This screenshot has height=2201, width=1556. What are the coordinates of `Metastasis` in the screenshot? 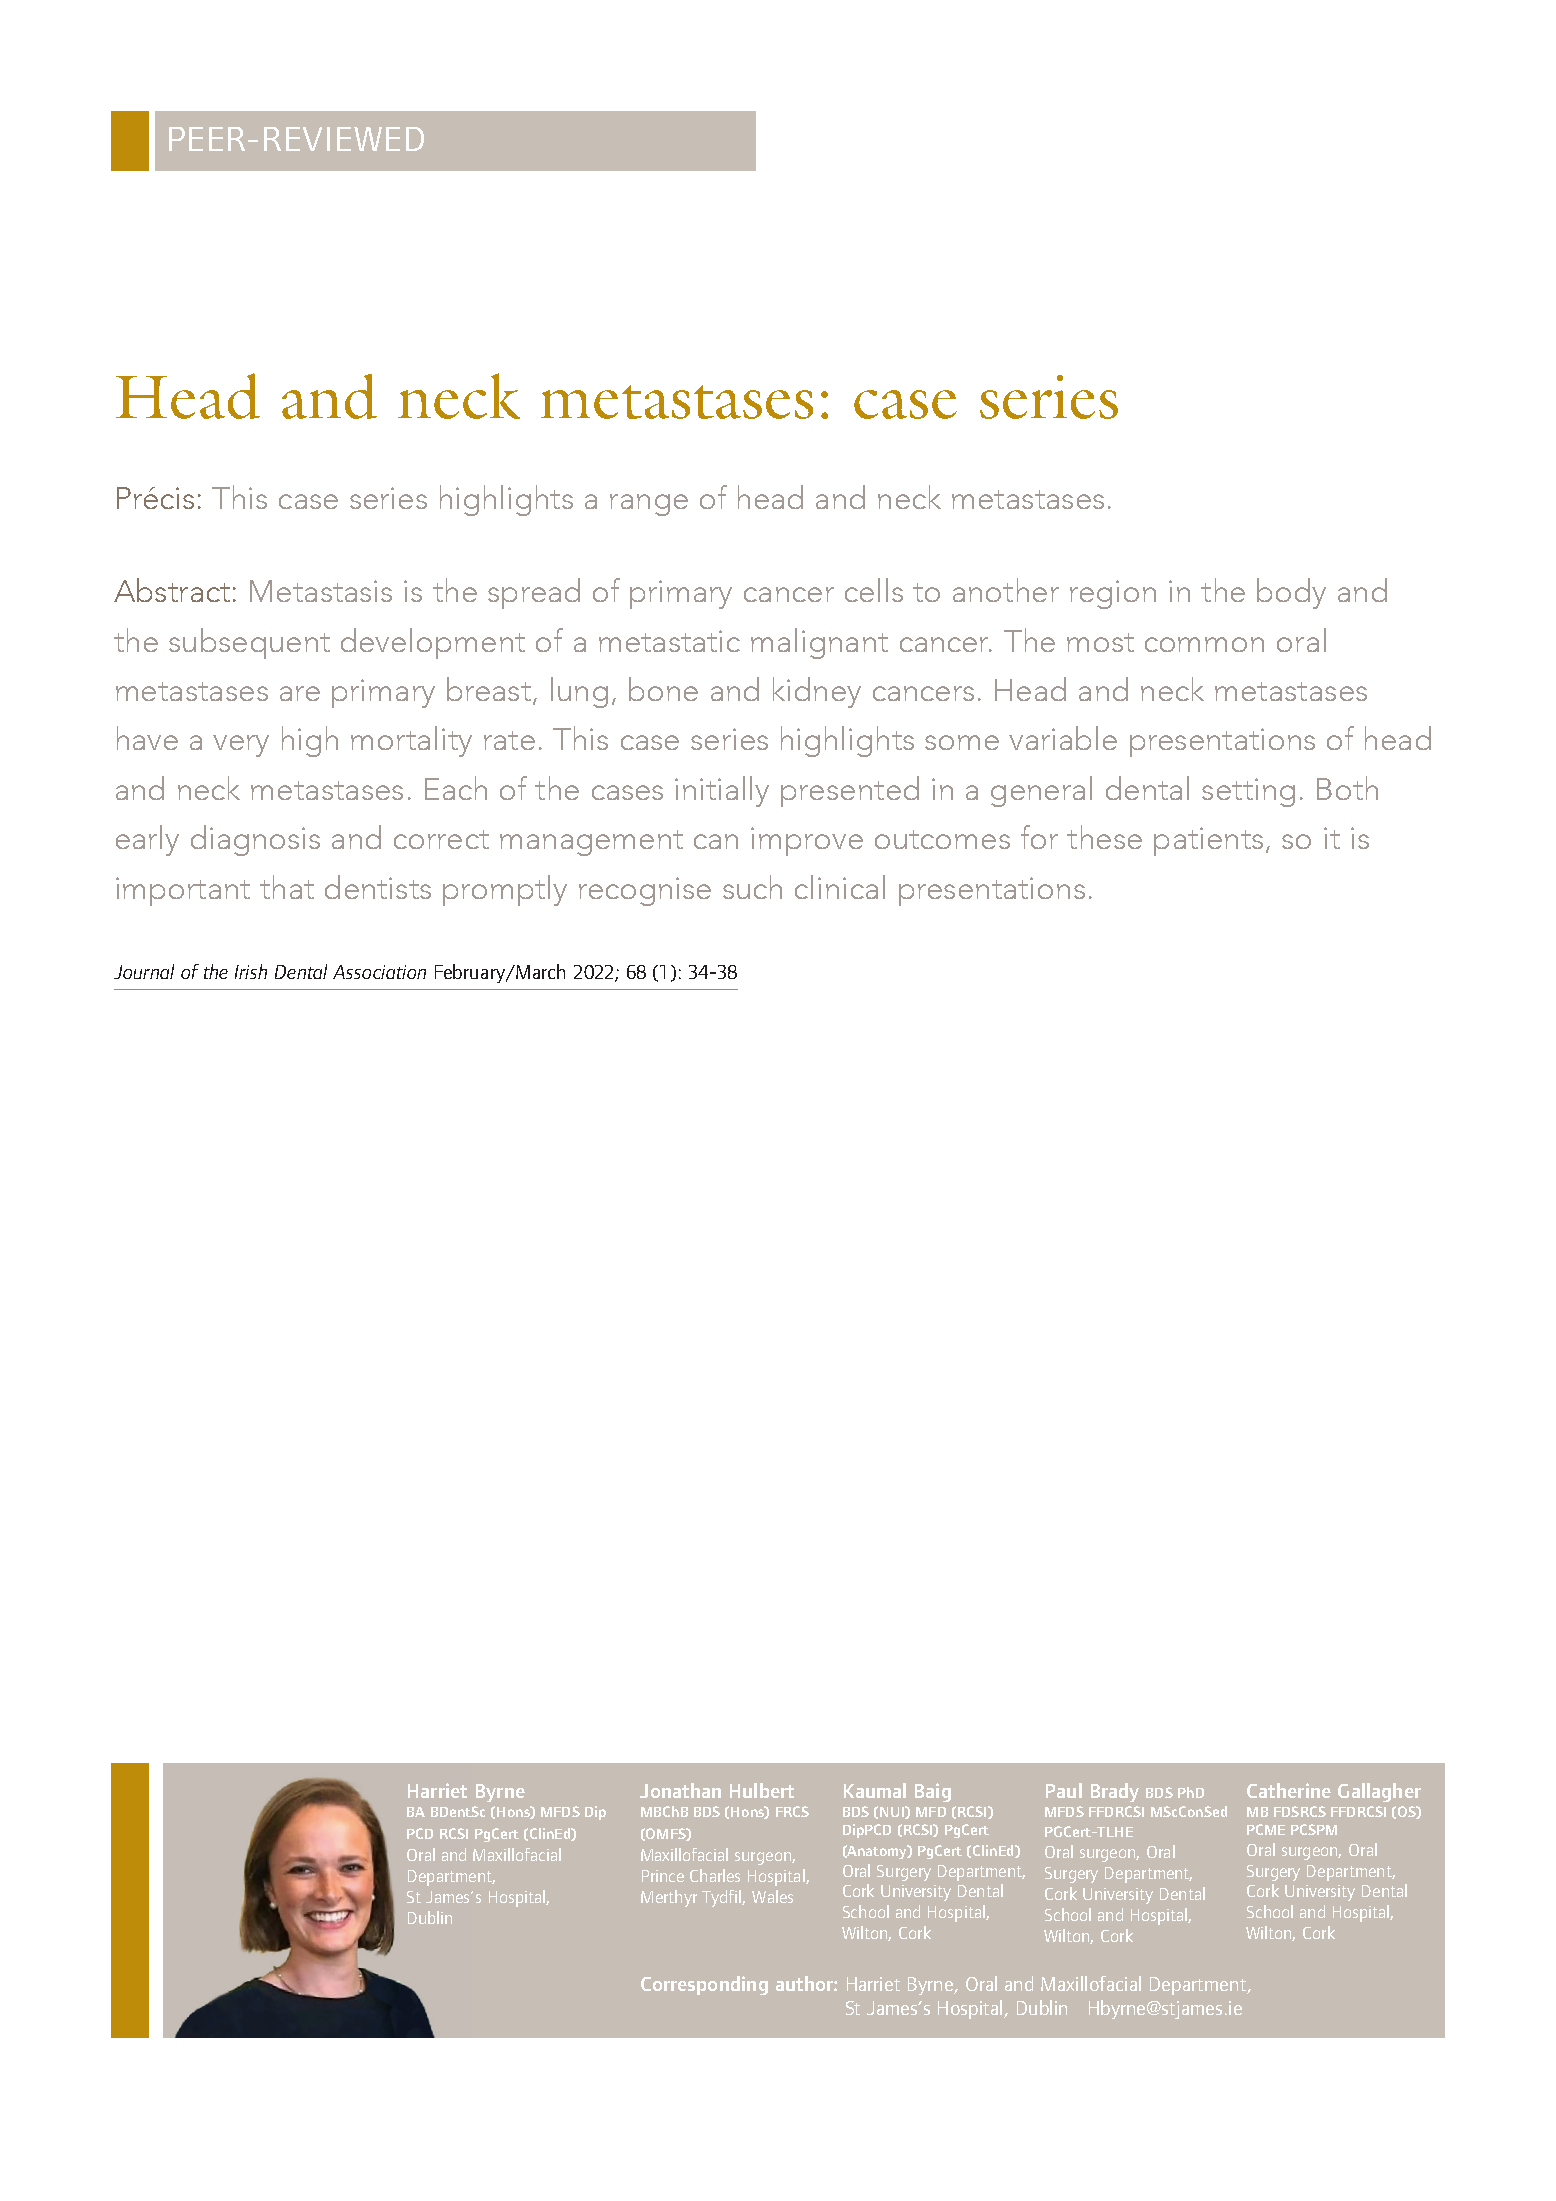 It's located at (321, 591).
